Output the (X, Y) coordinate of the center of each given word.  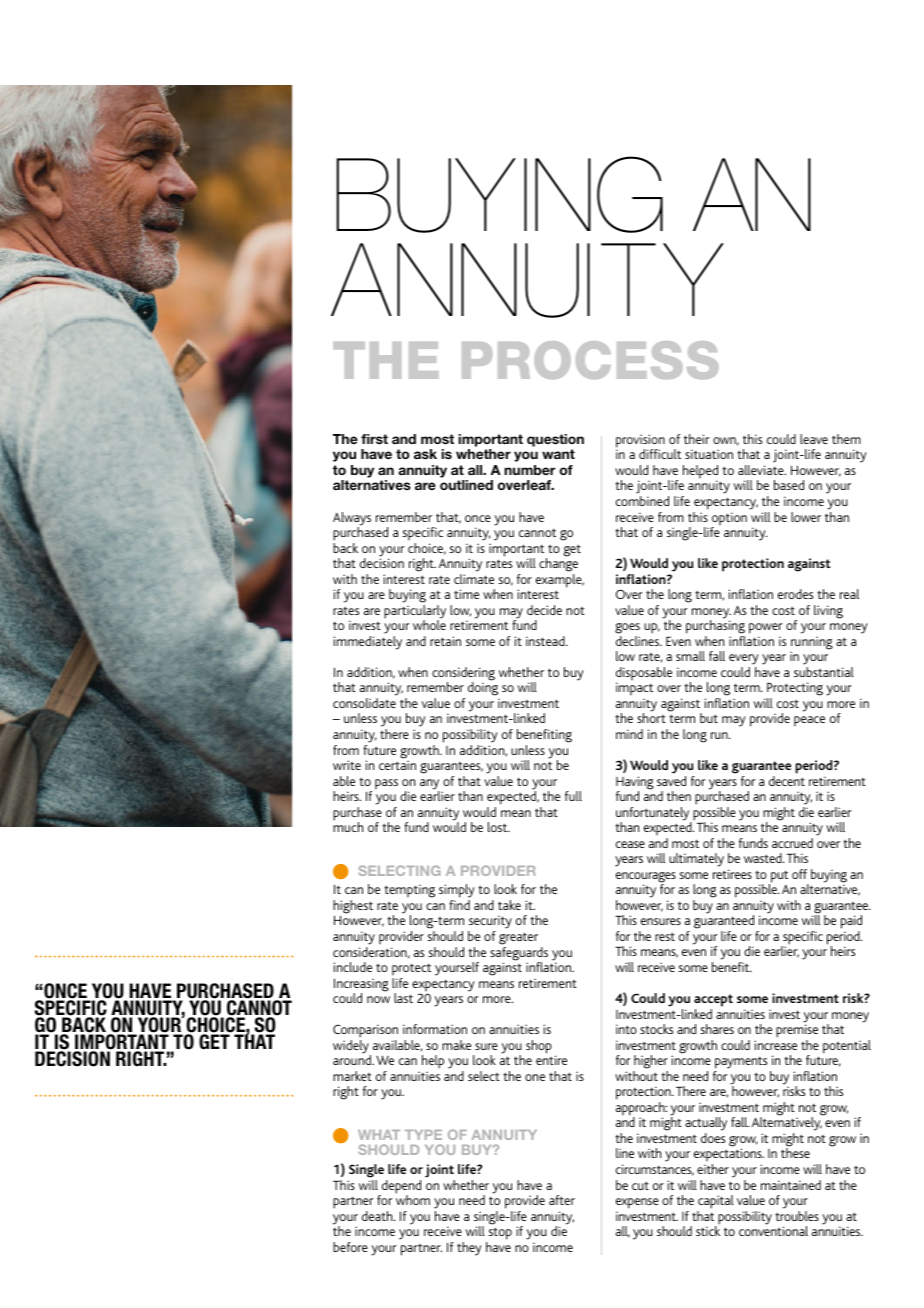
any (429, 785)
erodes (795, 594)
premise (797, 1031)
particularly (415, 613)
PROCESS (590, 360)
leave (814, 439)
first (374, 439)
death (378, 1216)
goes (627, 630)
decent (787, 781)
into (626, 1029)
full (573, 796)
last (403, 998)
